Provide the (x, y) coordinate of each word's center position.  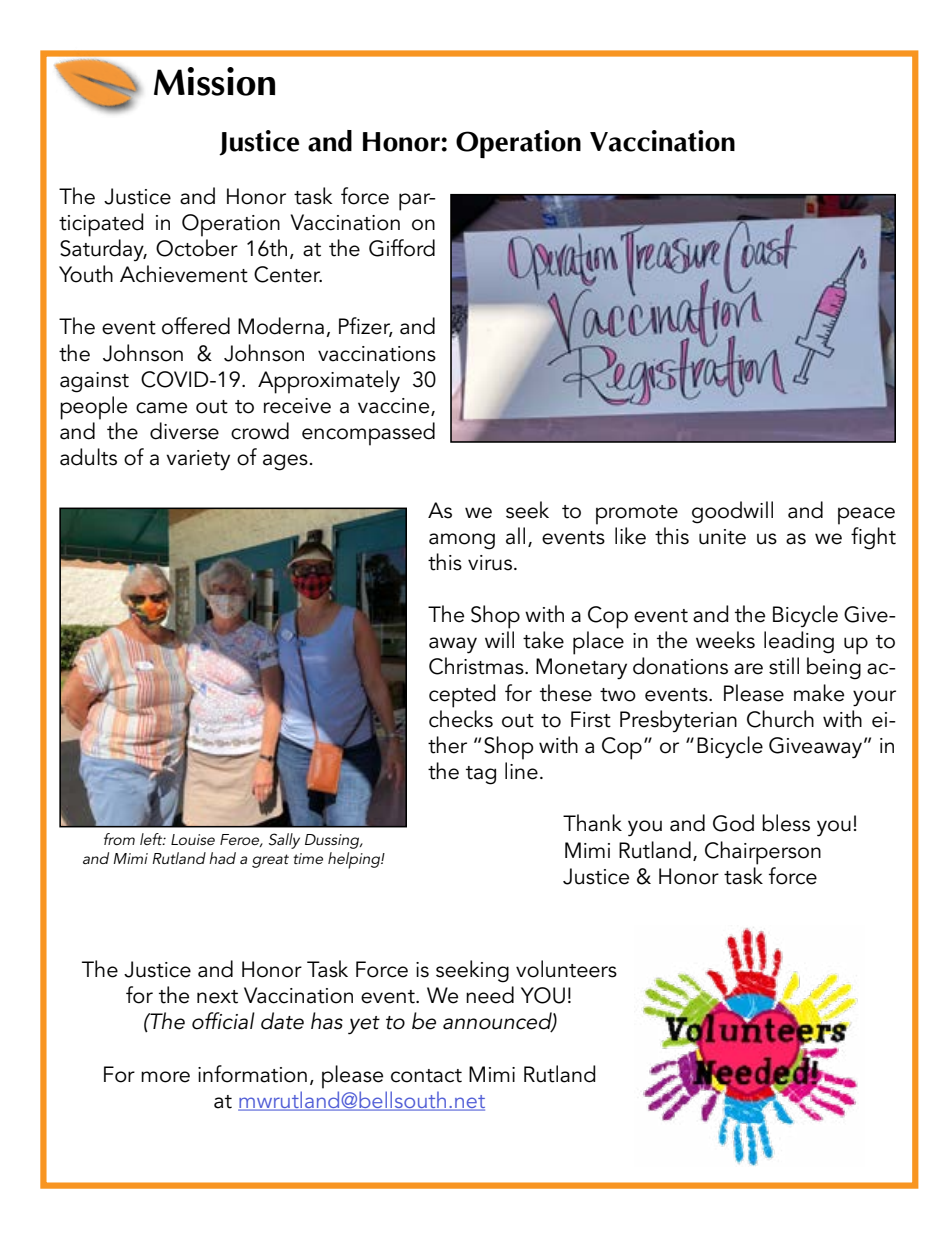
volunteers (566, 969)
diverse (184, 431)
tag (481, 775)
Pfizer (366, 327)
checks (461, 719)
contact (426, 1076)
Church (780, 719)
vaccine (395, 407)
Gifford (402, 248)
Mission (214, 81)
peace (866, 516)
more (165, 1077)
